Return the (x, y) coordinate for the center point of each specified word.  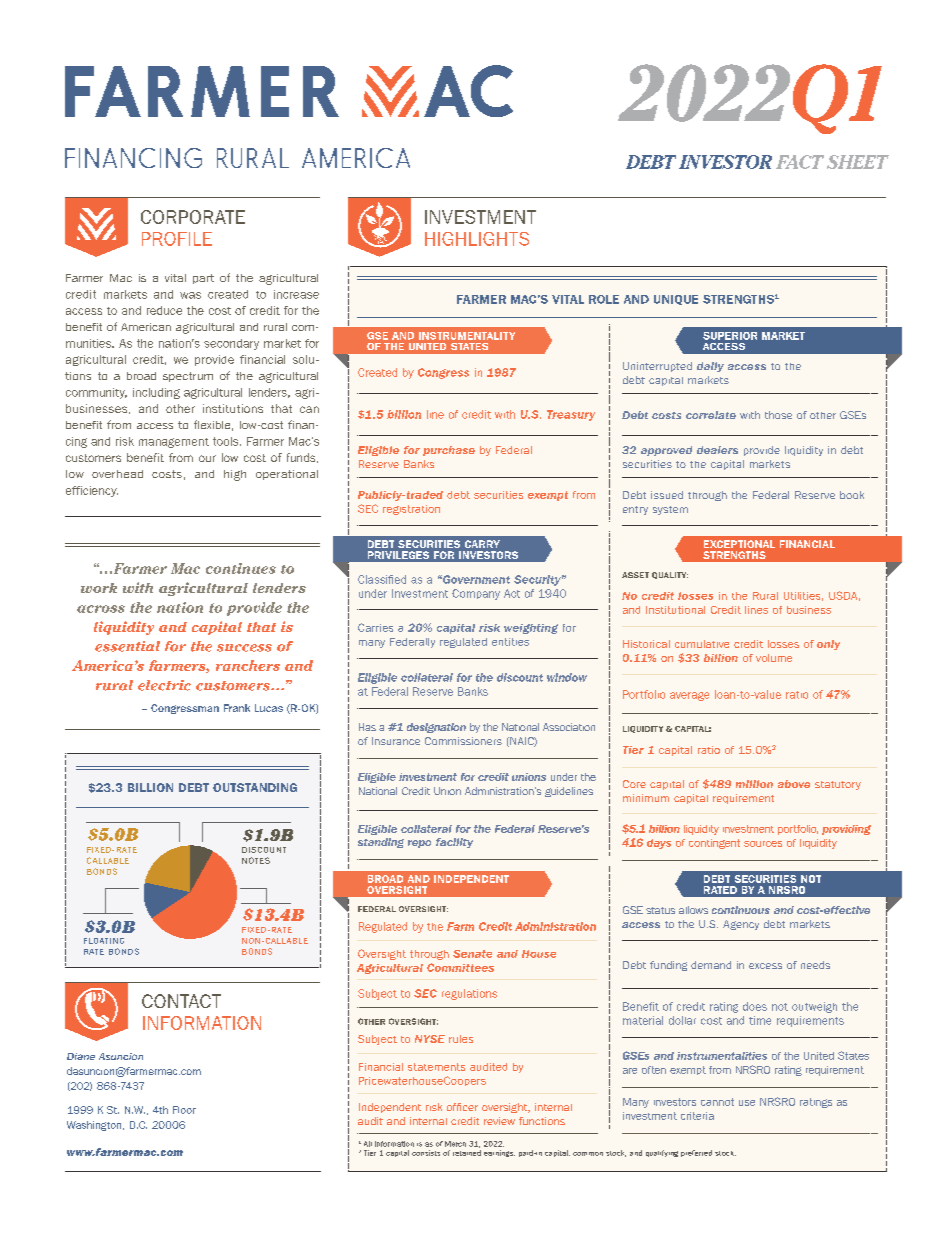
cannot (717, 1102)
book (852, 495)
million (754, 784)
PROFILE (177, 239)
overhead (117, 474)
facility (454, 843)
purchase (449, 451)
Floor (184, 1110)
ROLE (604, 299)
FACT (800, 162)
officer (462, 1107)
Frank (237, 708)
